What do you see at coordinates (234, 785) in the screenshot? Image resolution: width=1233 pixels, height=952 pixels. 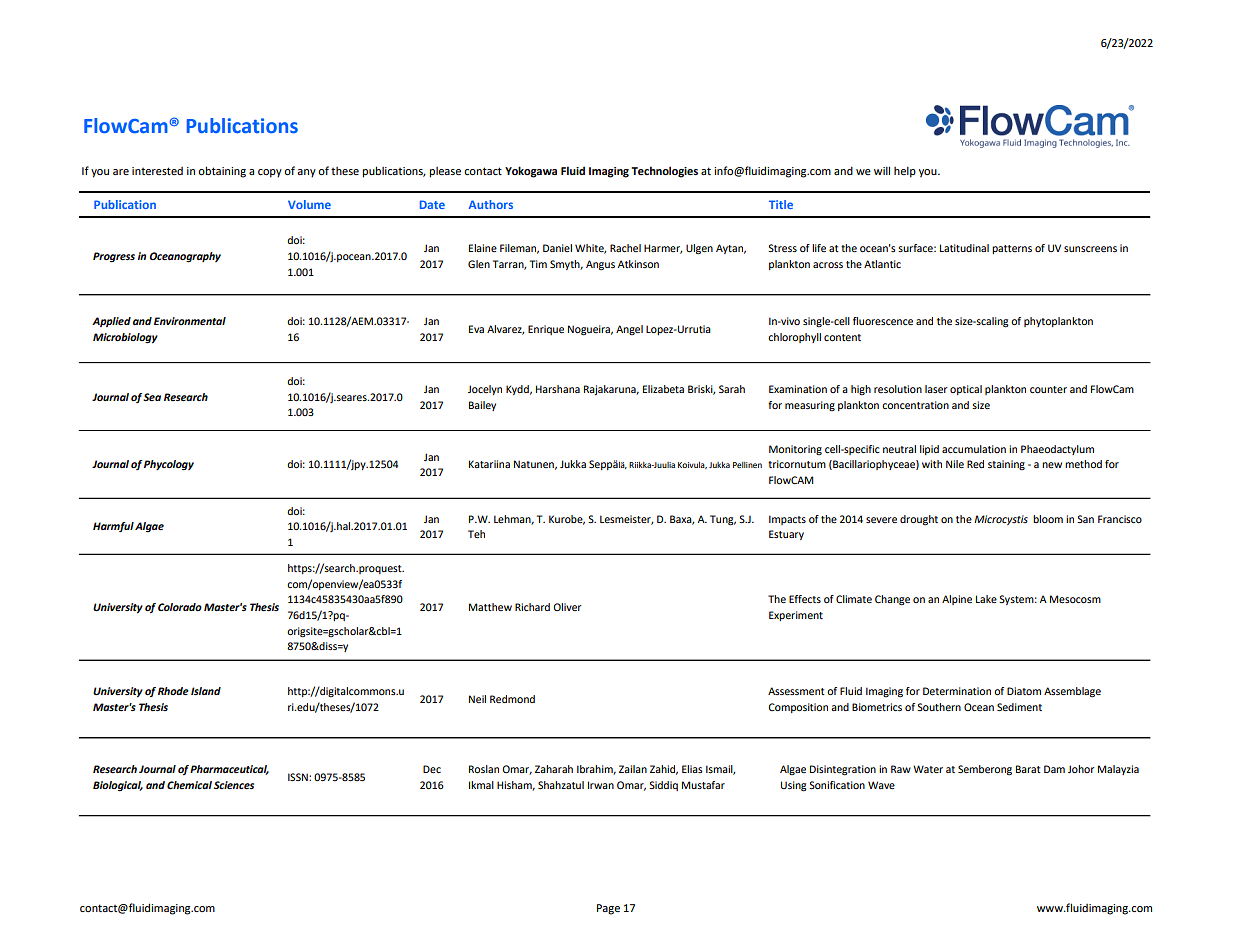 I see `Sciences` at bounding box center [234, 785].
